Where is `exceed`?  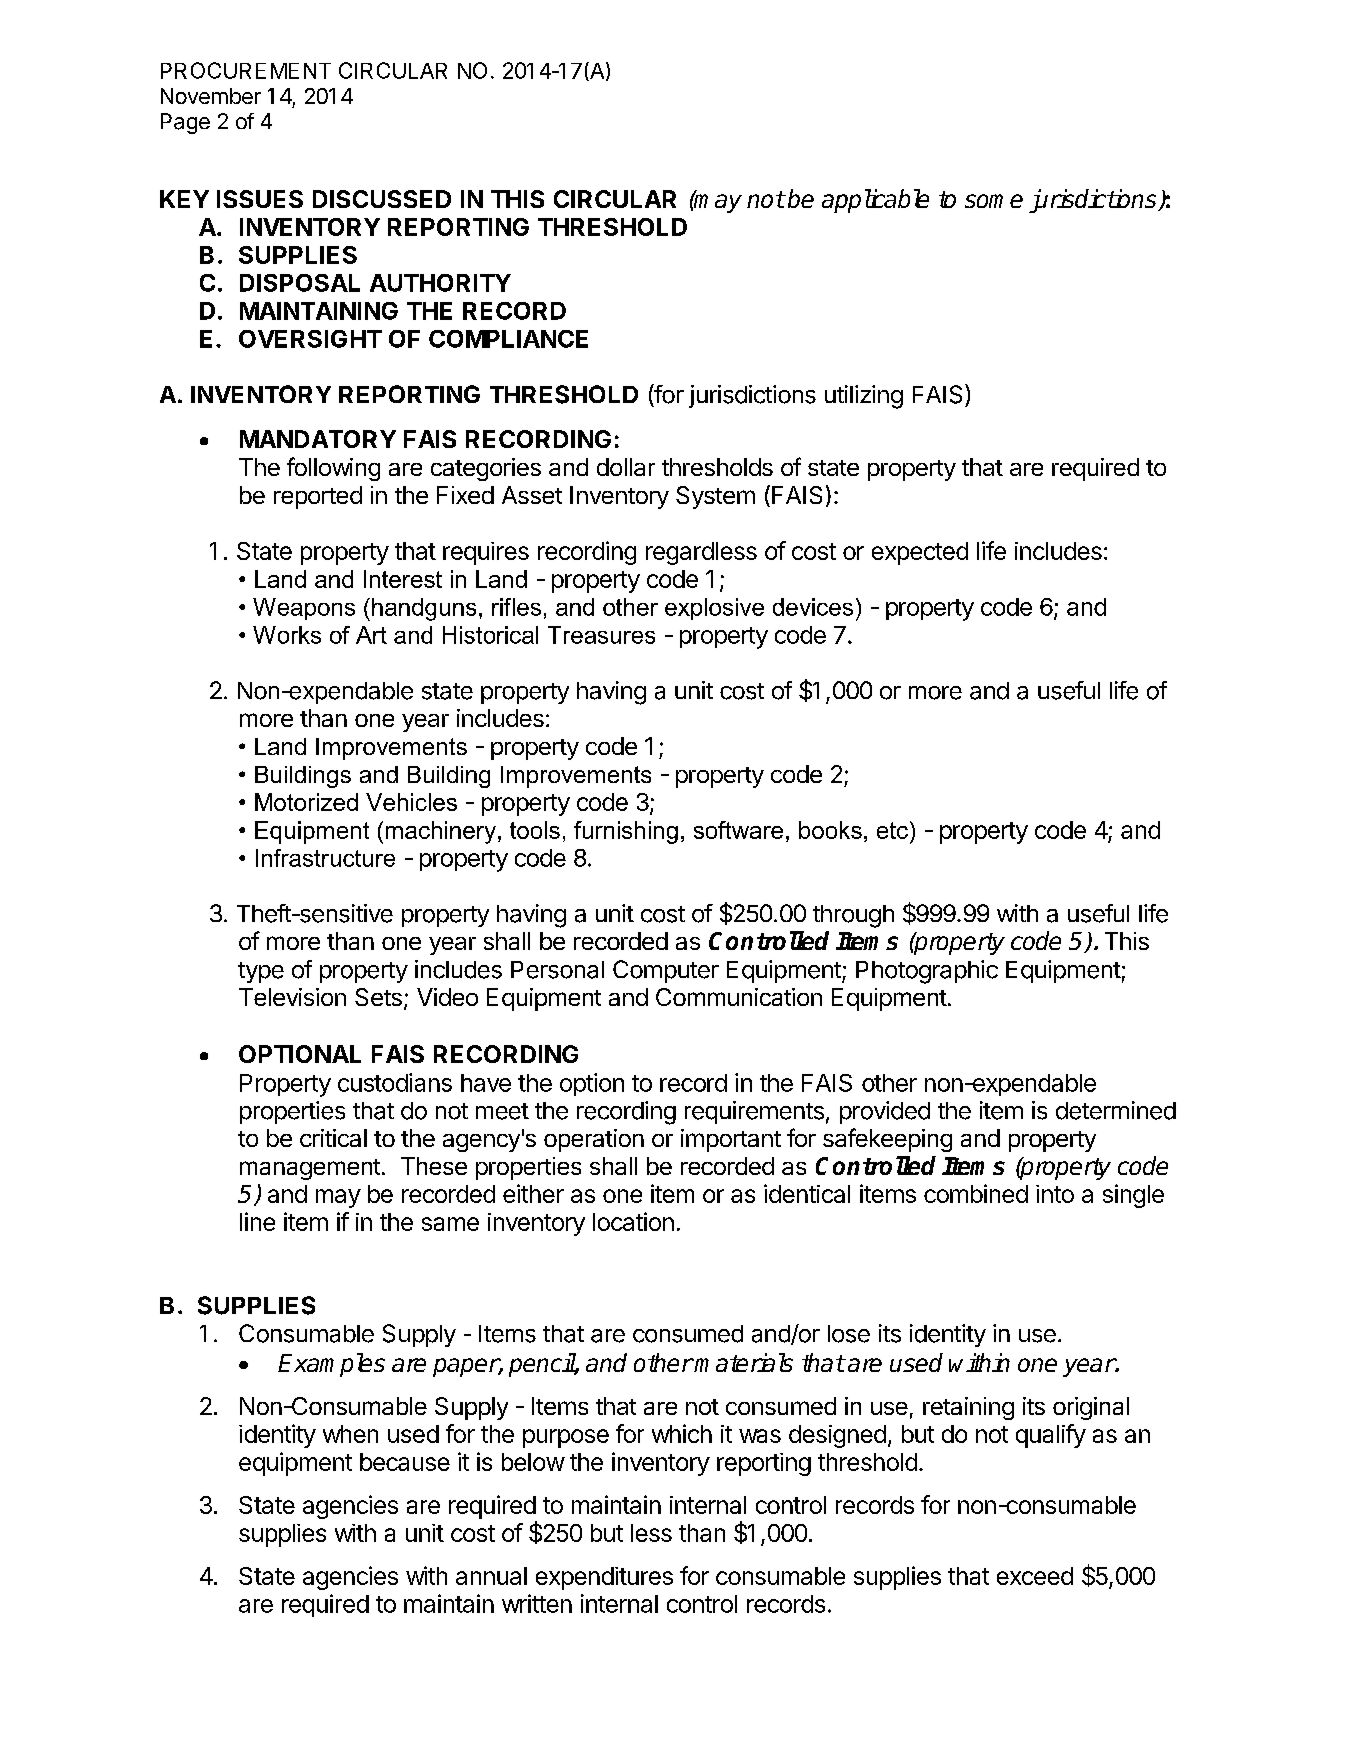 exceed is located at coordinates (1035, 1576).
